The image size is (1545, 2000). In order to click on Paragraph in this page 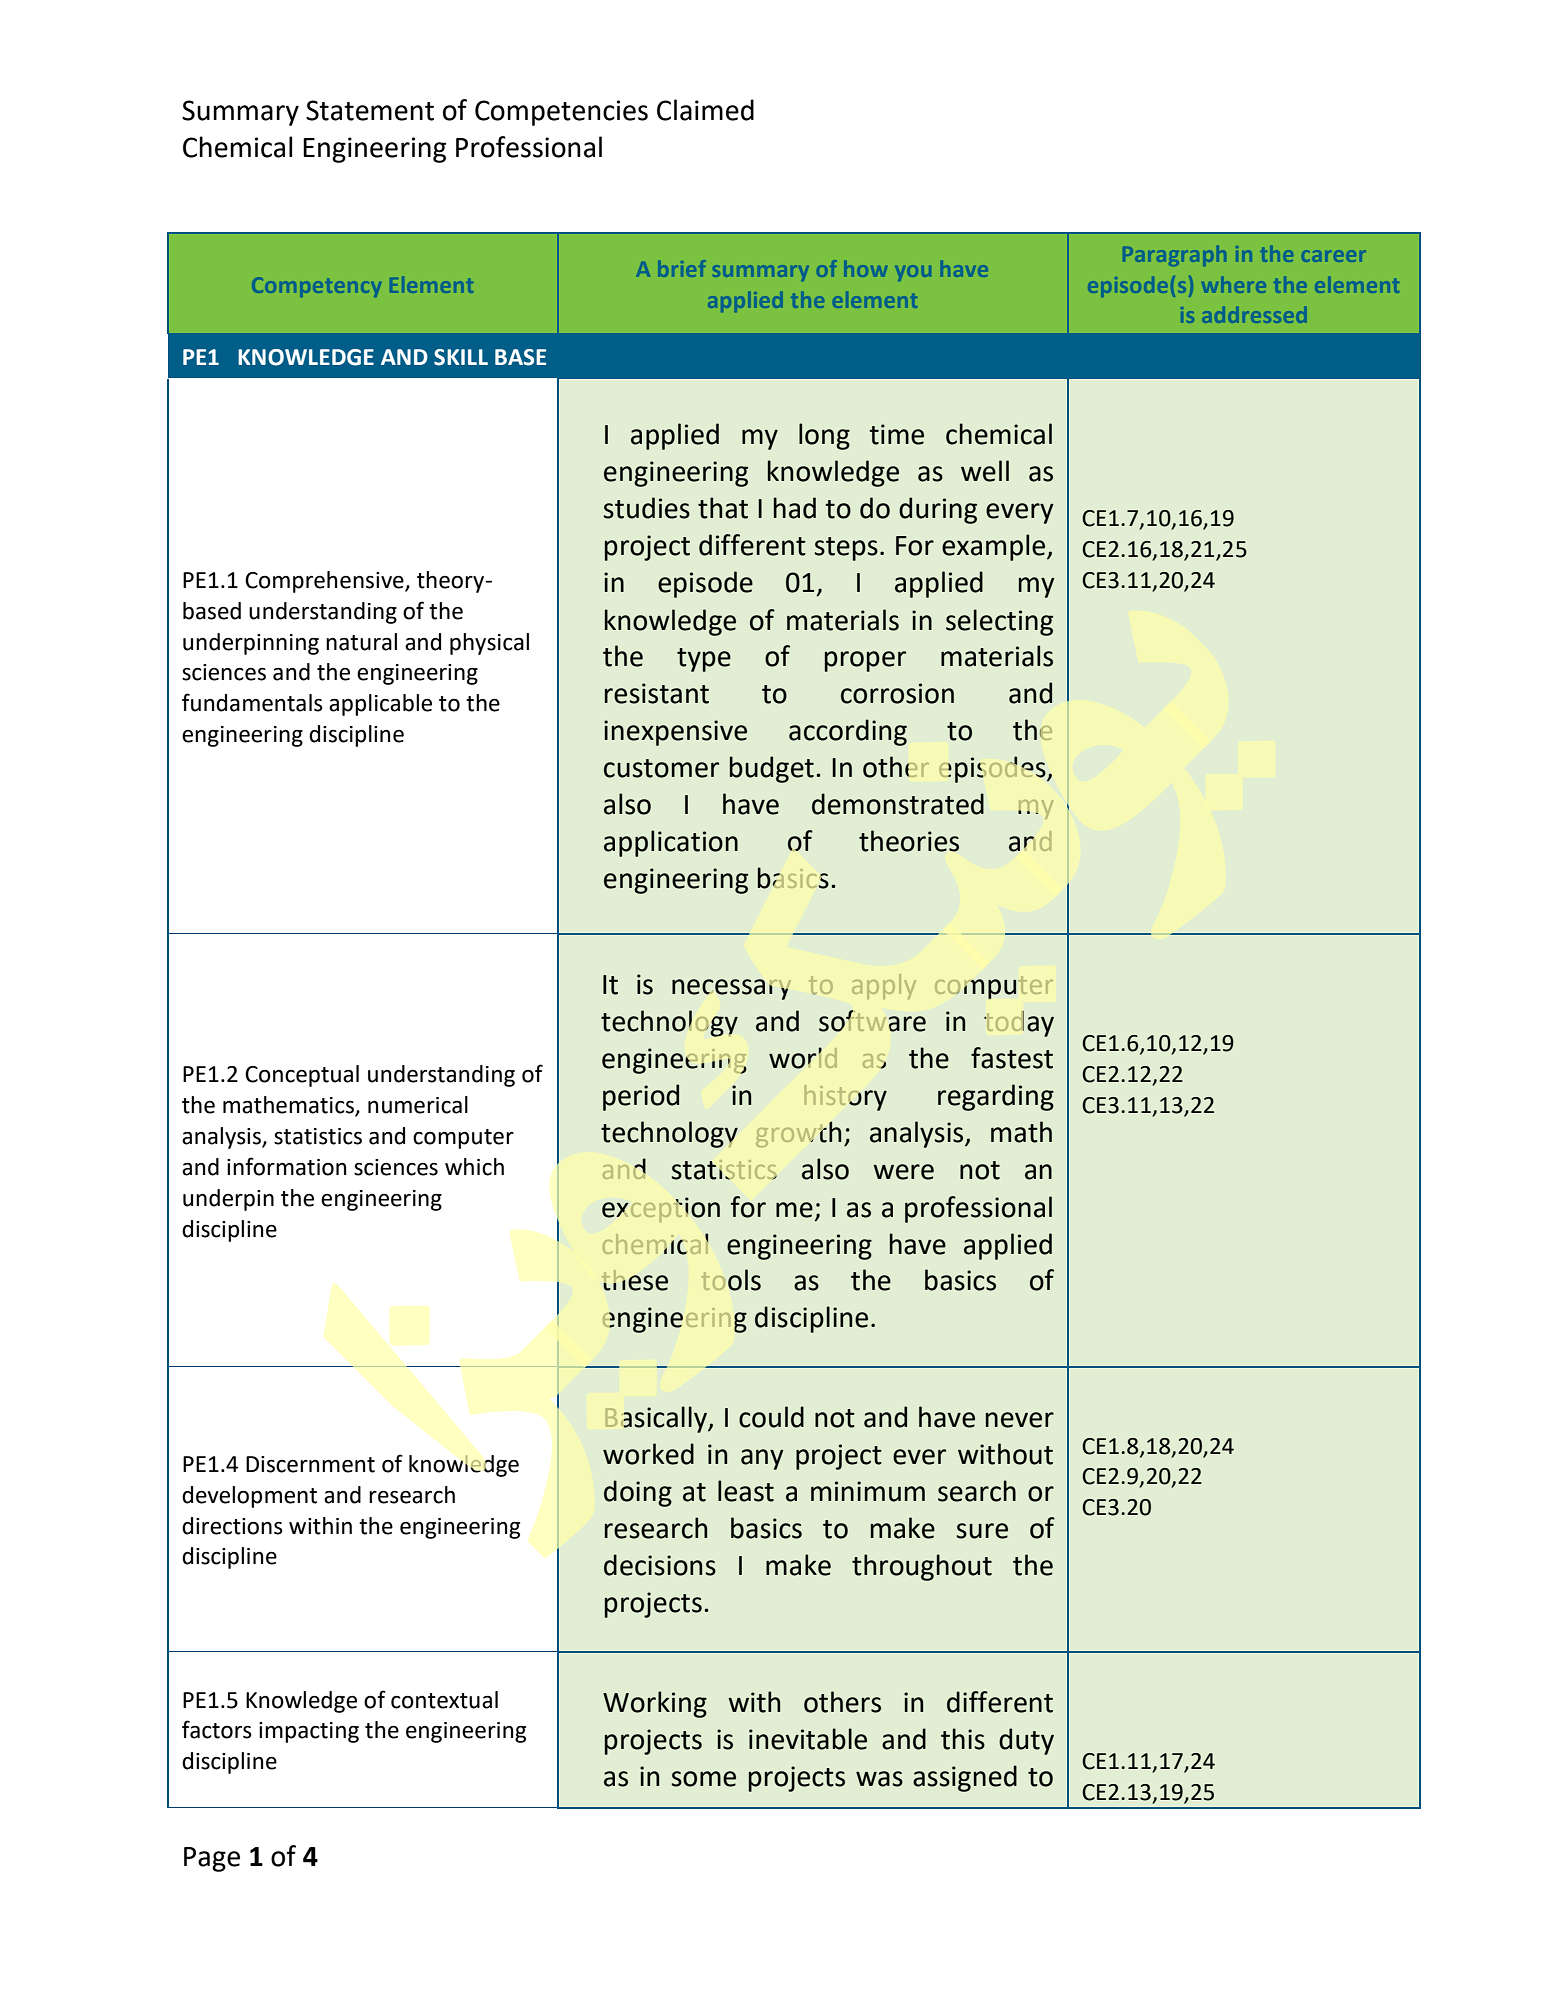, I will do `click(1174, 256)`.
